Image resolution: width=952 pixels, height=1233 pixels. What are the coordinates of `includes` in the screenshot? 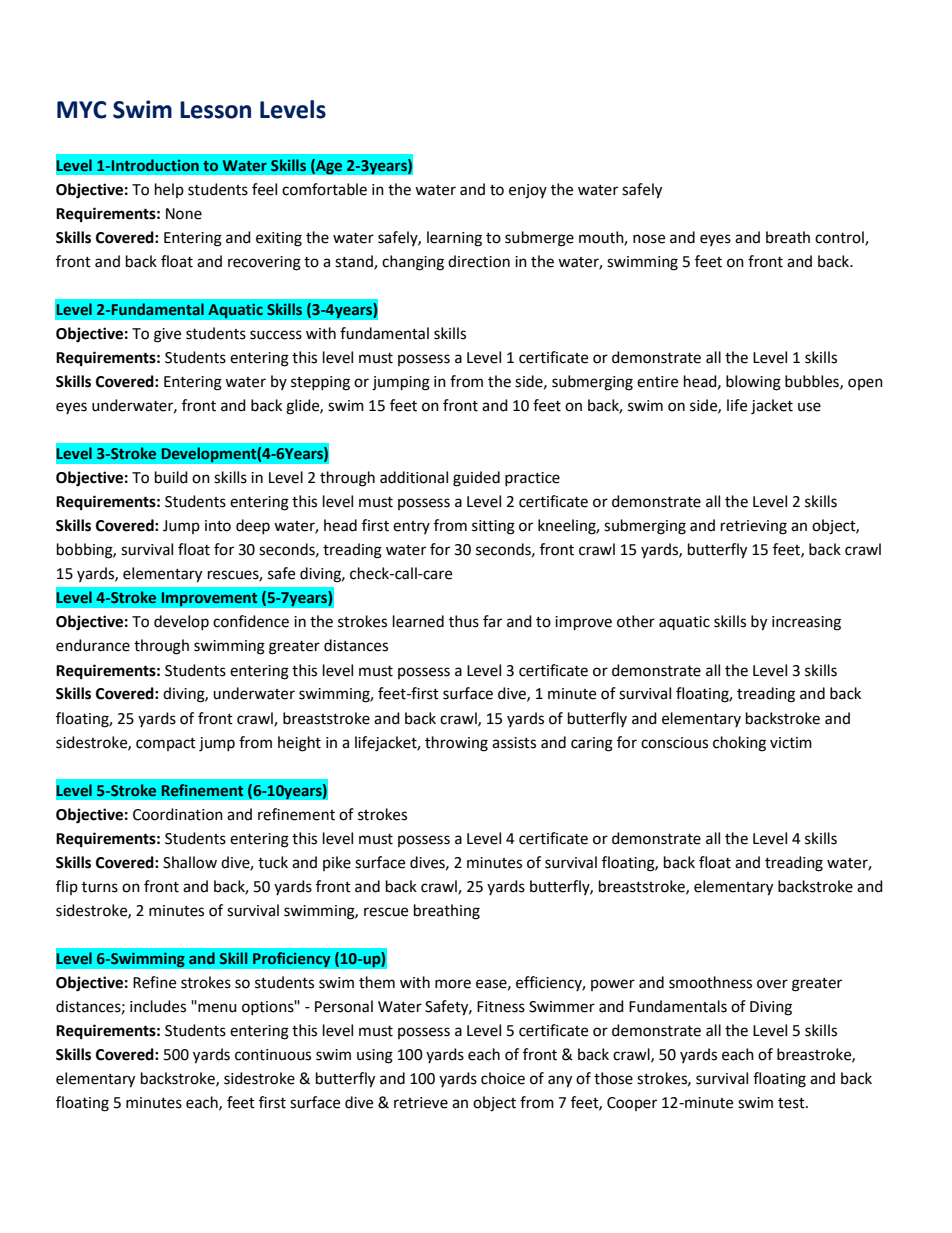 It's located at (158, 1006).
